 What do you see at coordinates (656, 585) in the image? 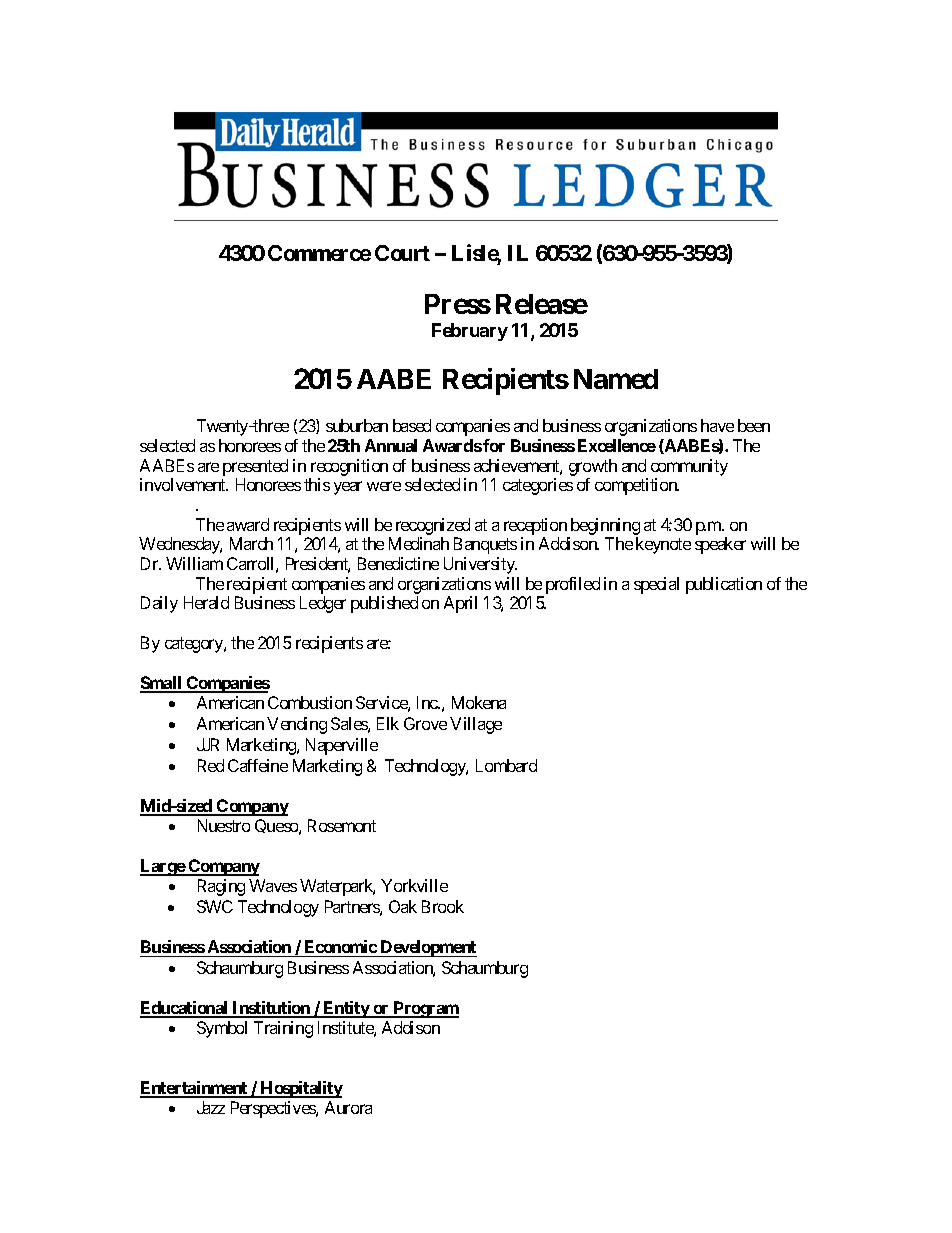
I see `special` at bounding box center [656, 585].
